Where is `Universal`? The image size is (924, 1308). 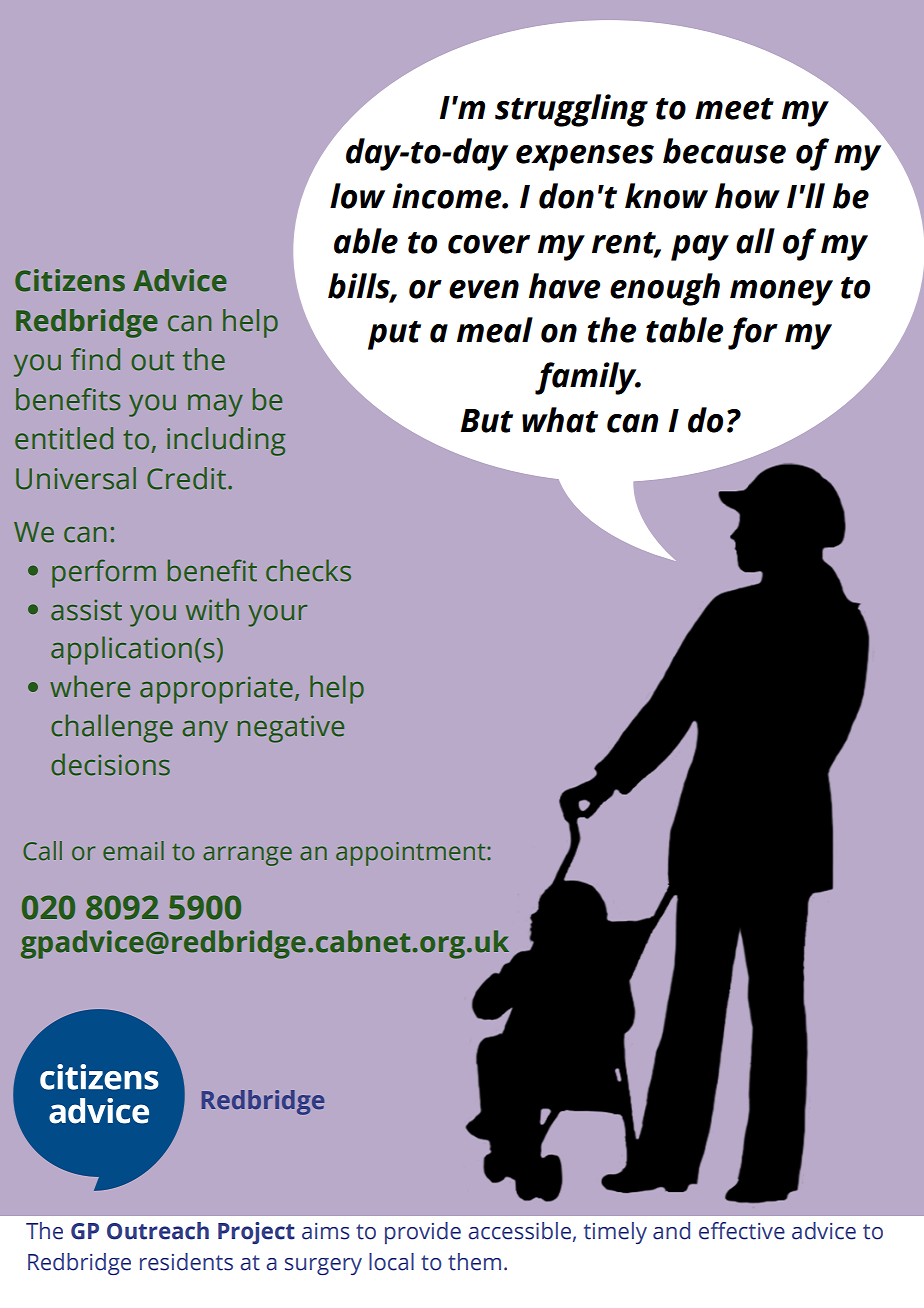 Universal is located at coordinates (76, 478).
